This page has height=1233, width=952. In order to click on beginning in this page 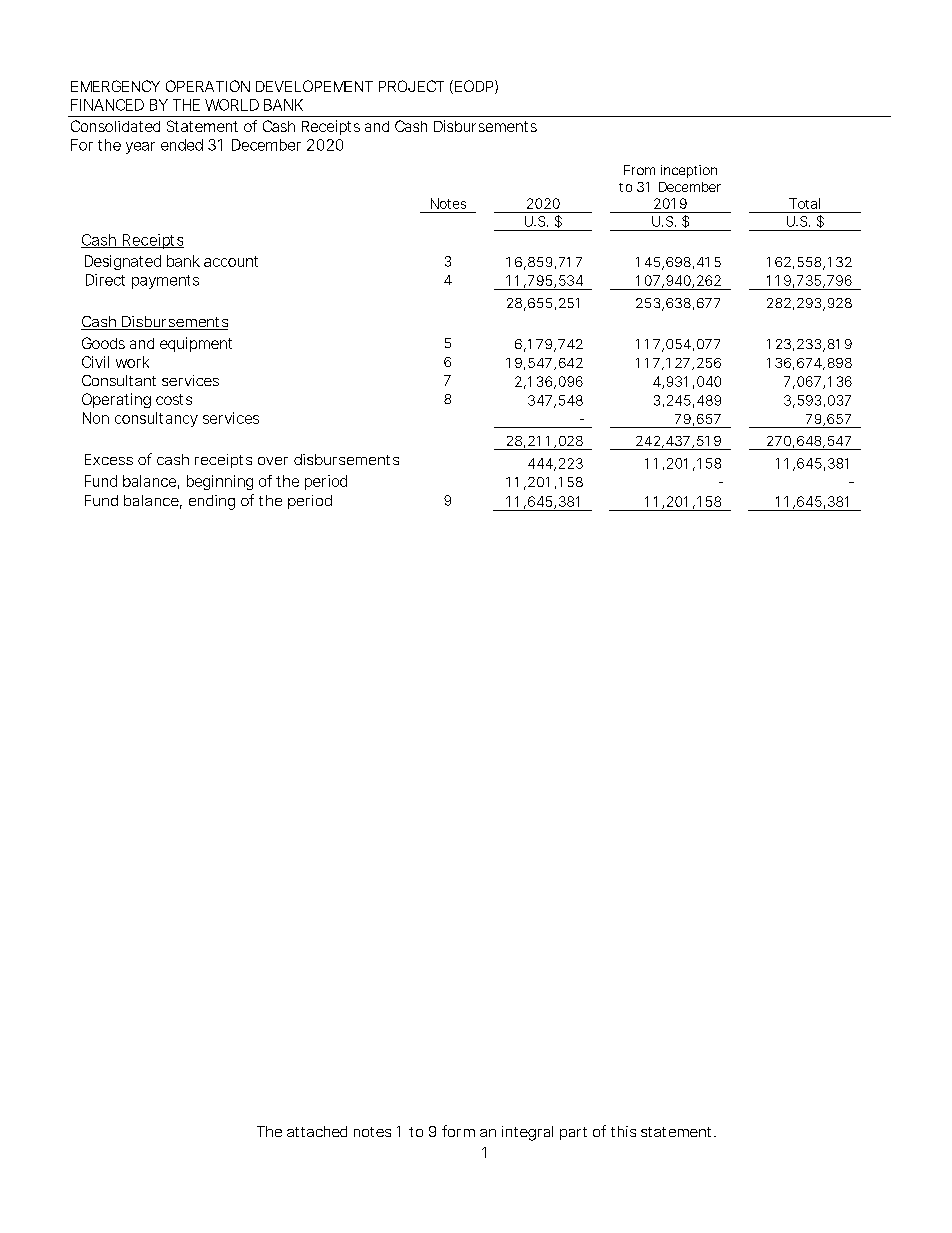, I will do `click(220, 482)`.
